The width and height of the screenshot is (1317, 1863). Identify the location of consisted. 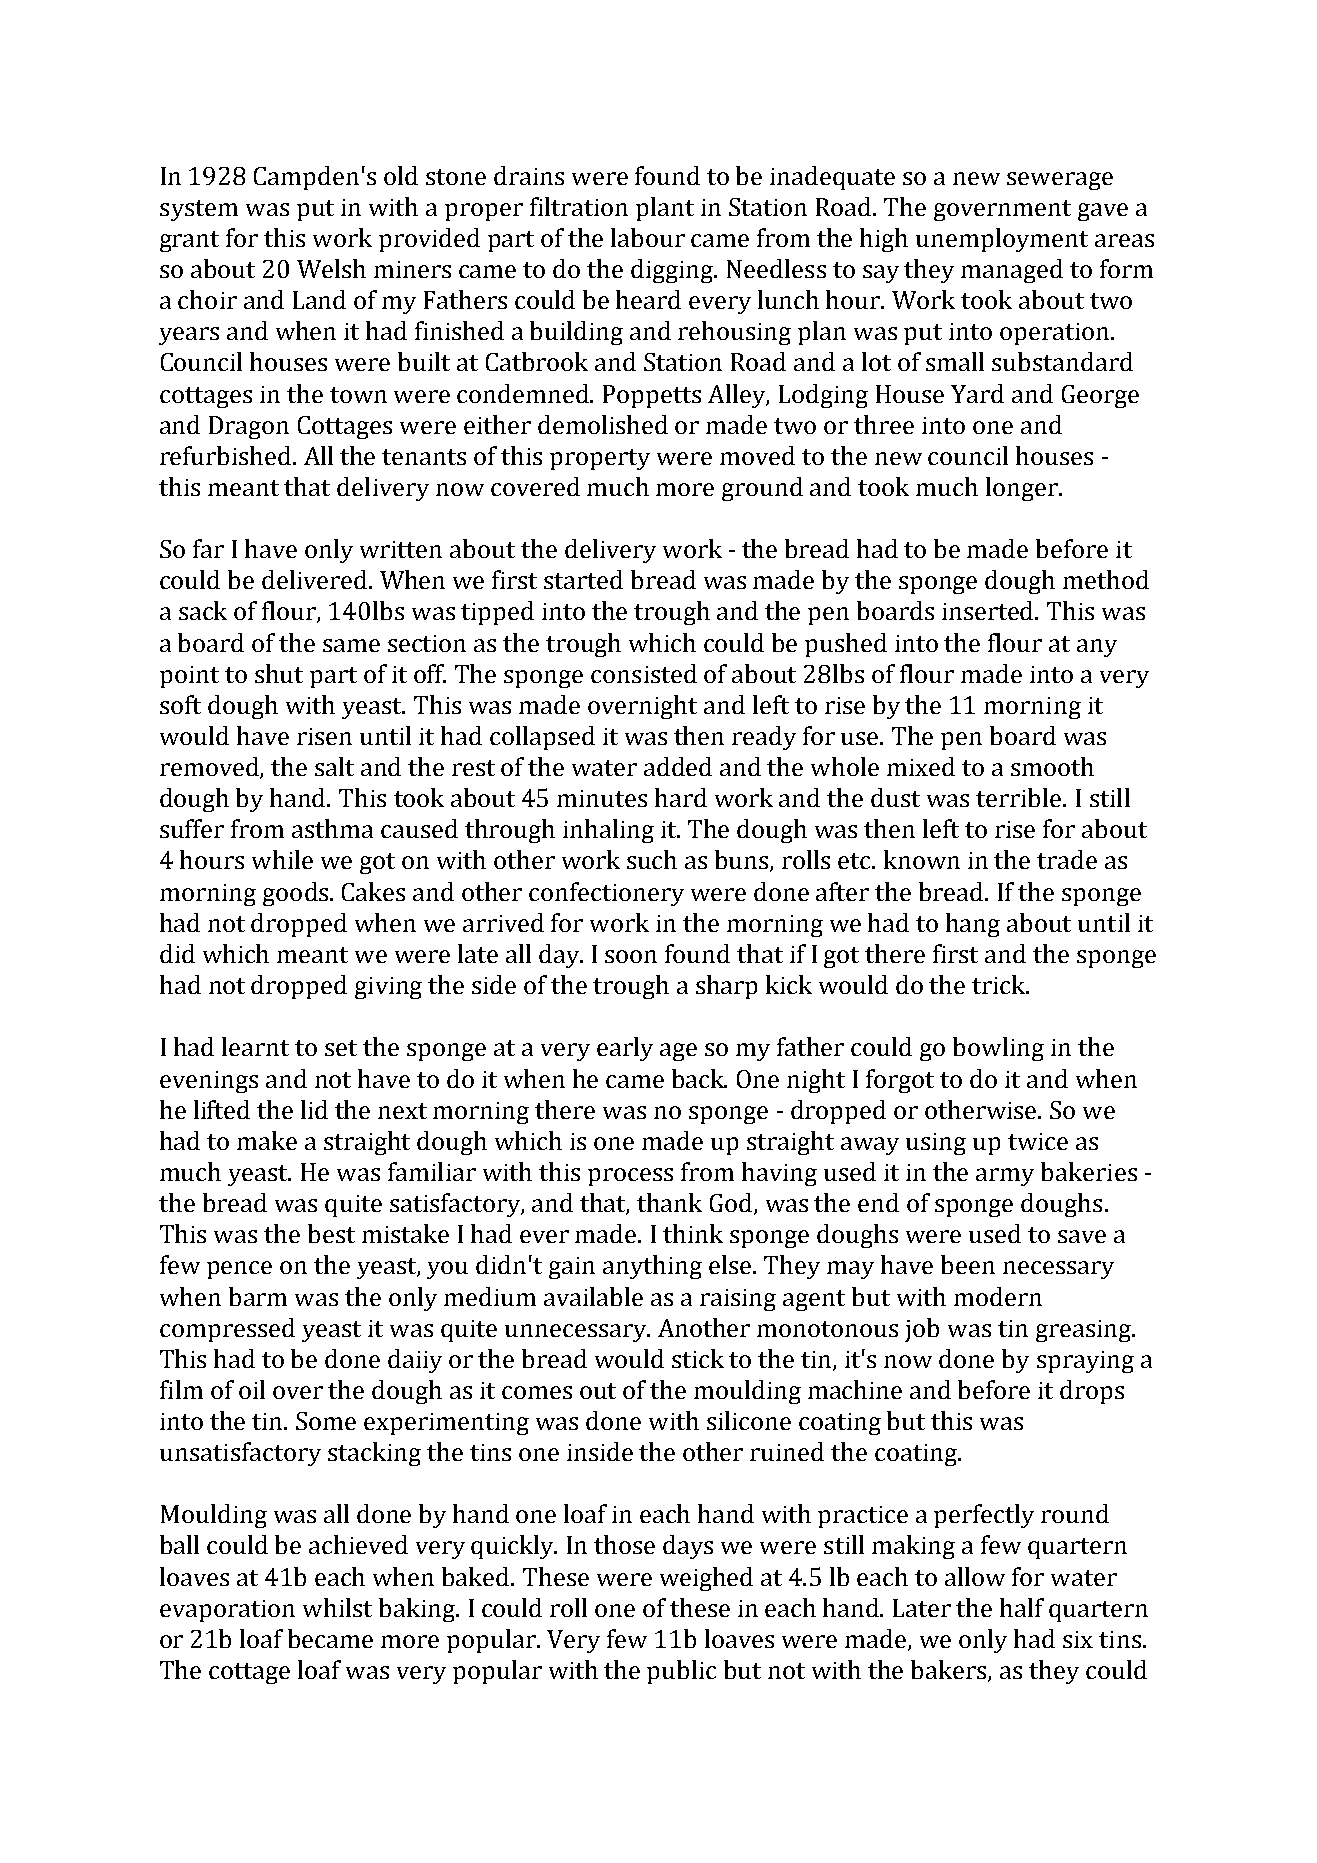
(644, 673).
